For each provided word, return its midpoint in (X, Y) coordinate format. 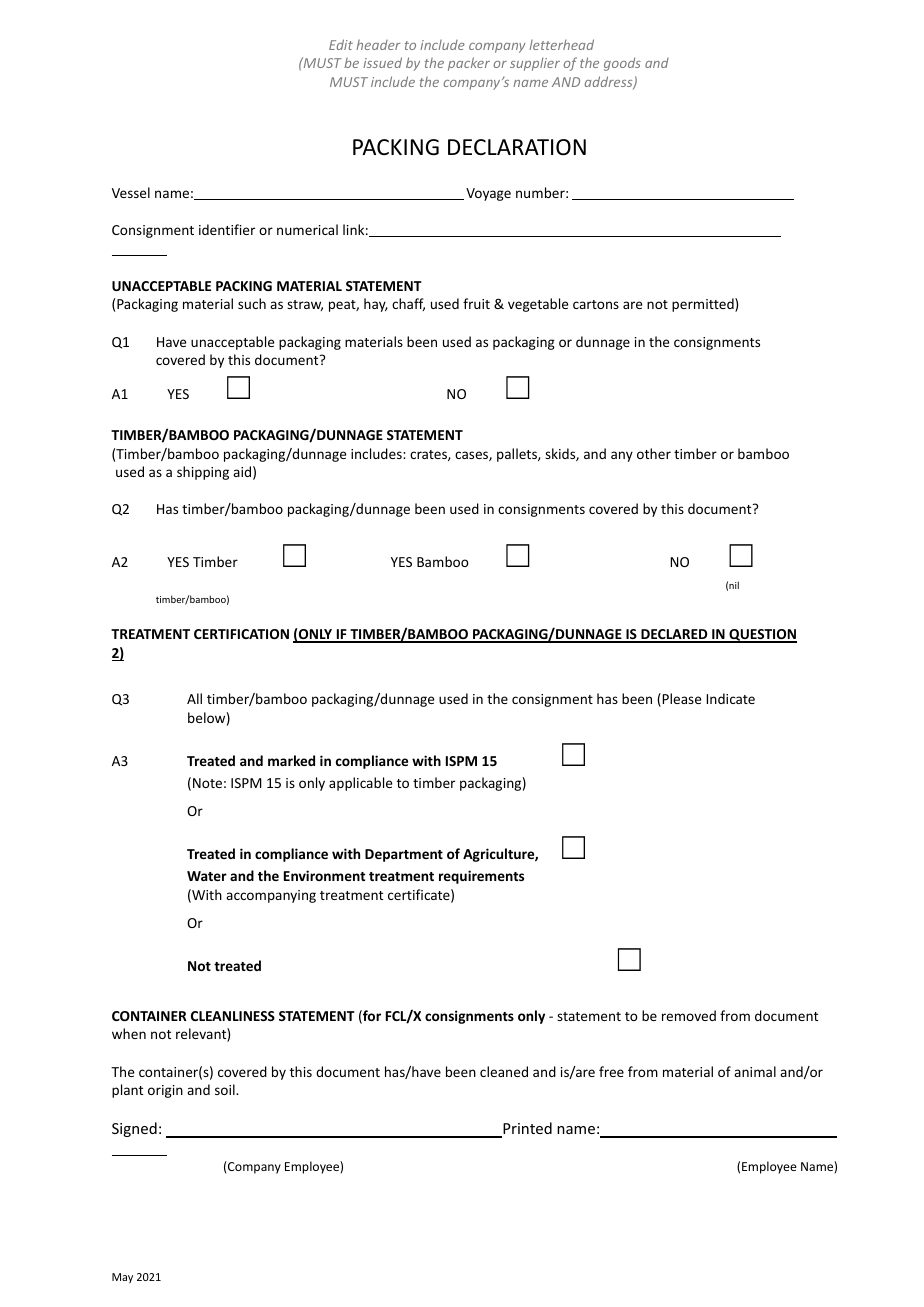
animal (755, 1071)
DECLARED (674, 635)
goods (622, 64)
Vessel (131, 192)
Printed (526, 1129)
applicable (360, 784)
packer (469, 64)
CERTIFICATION (241, 634)
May (122, 1278)
